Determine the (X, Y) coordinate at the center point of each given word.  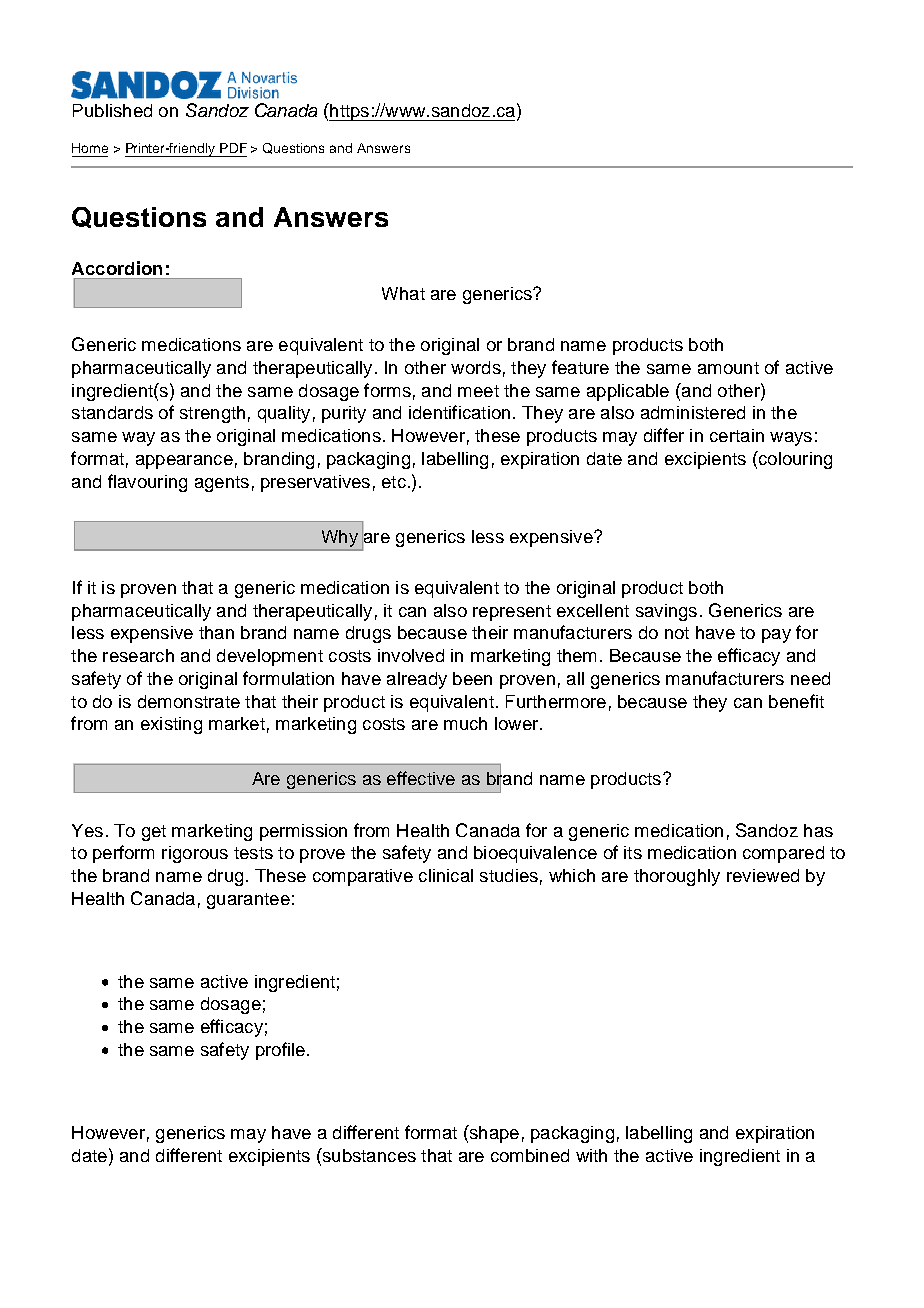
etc (394, 482)
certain (737, 435)
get (154, 833)
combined (530, 1155)
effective (421, 778)
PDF (233, 148)
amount (728, 368)
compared (783, 854)
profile (280, 1051)
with (591, 1155)
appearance (184, 462)
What (403, 293)
